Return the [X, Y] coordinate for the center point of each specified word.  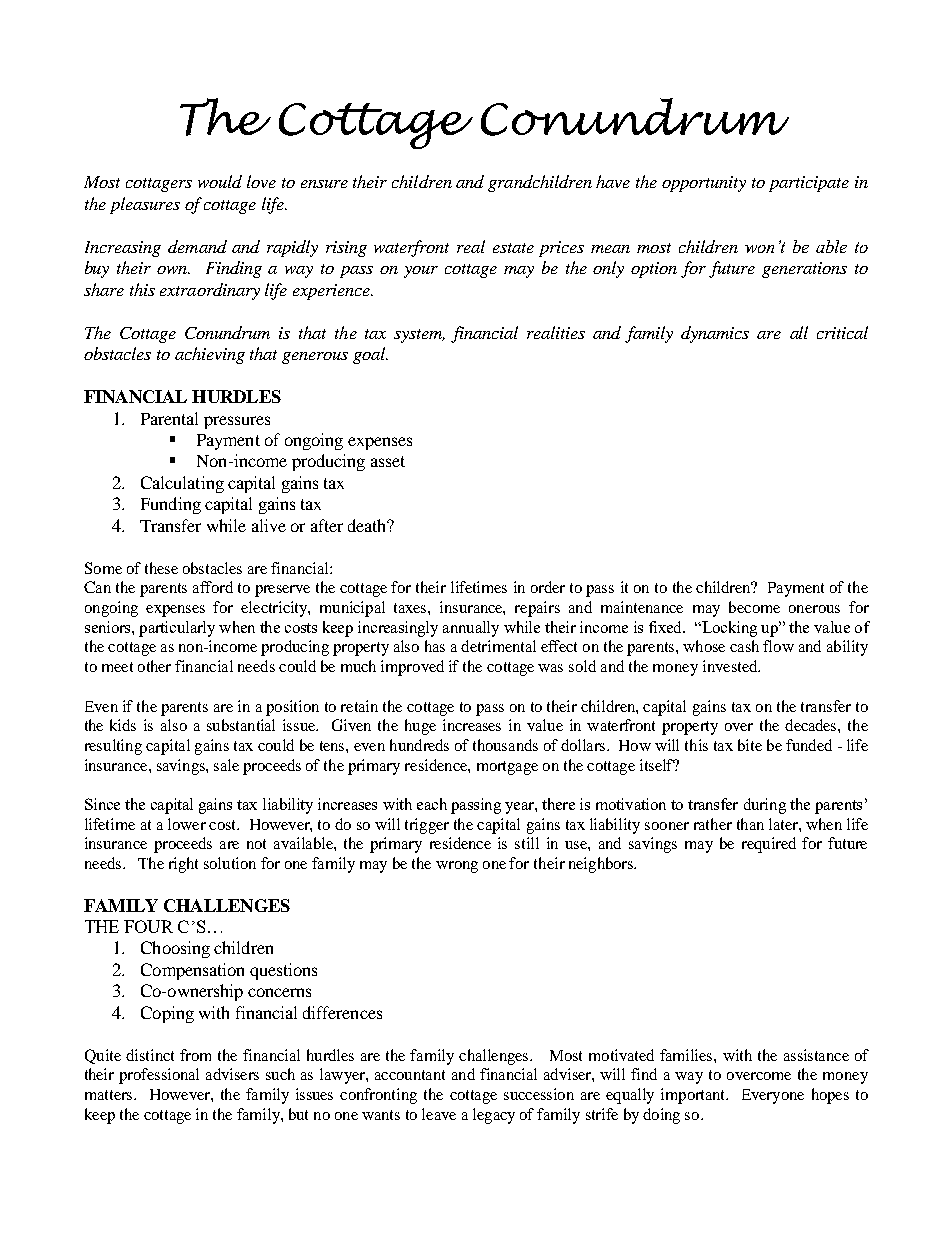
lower [187, 824]
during [765, 806]
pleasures [145, 205]
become [754, 607]
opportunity [704, 184]
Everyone [773, 1096]
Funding [171, 505]
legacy [494, 1116]
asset [388, 461]
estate [513, 248]
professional [159, 1076]
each [432, 804]
